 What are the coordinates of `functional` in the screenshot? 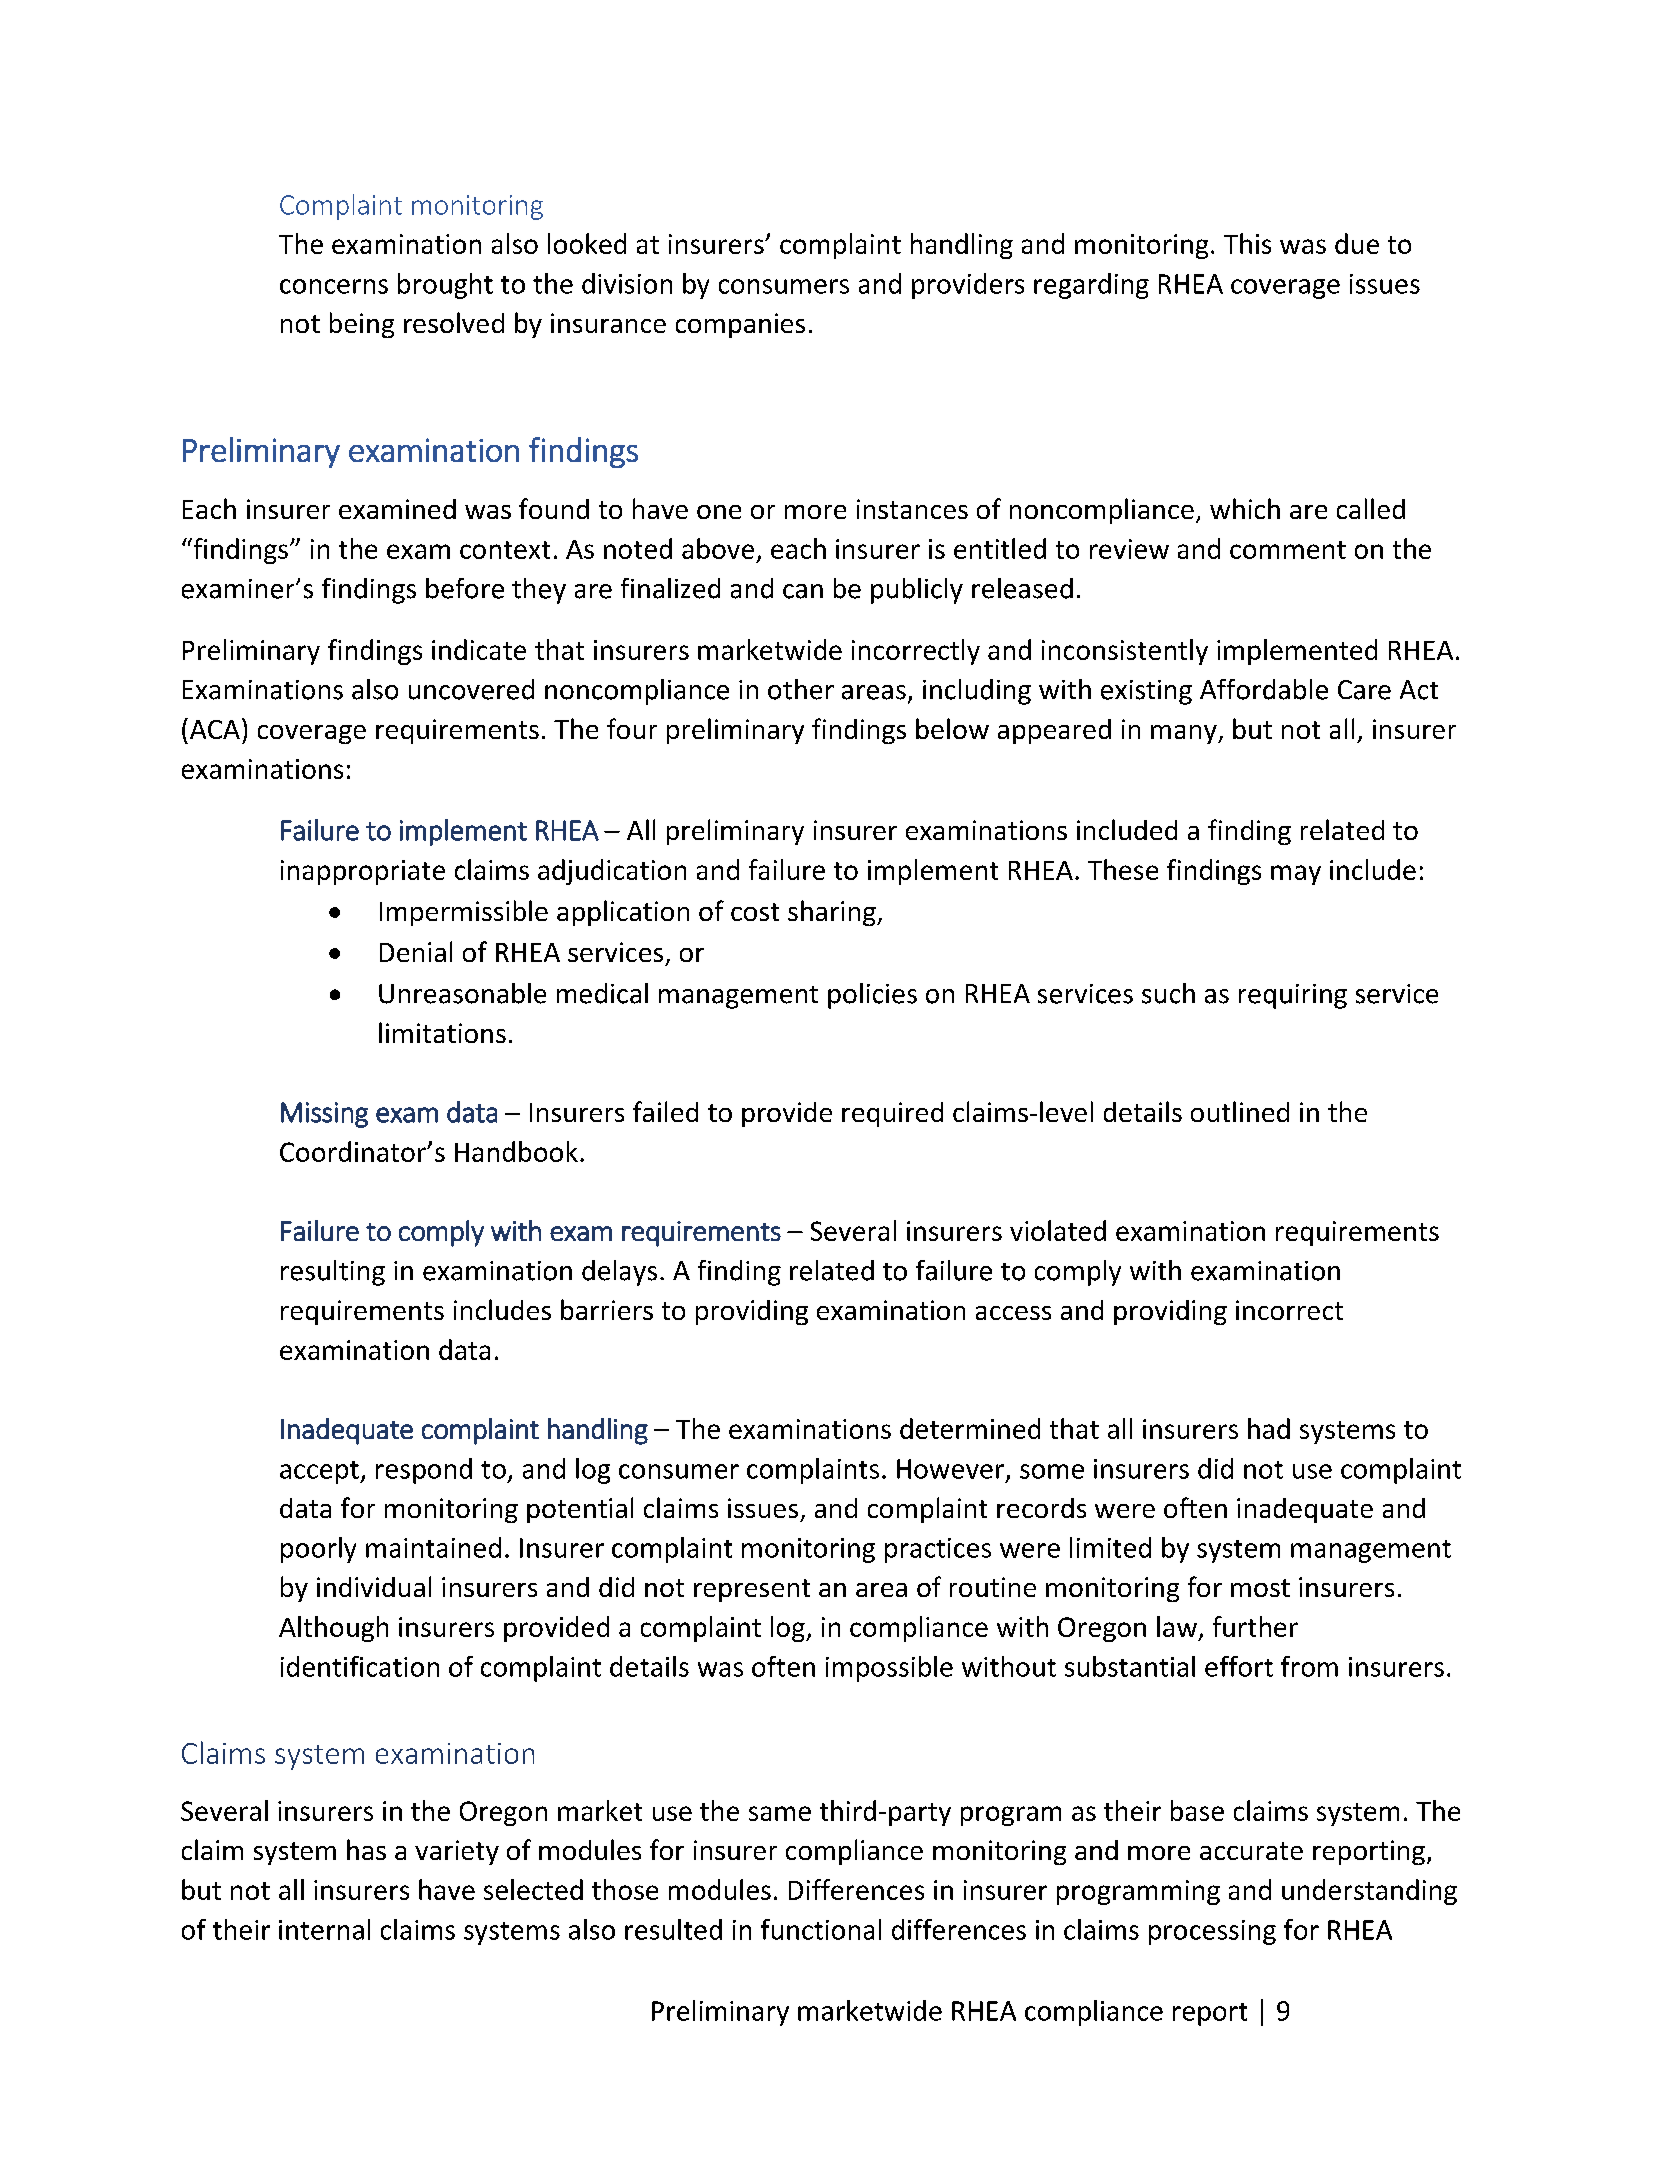 It's located at (821, 1929).
